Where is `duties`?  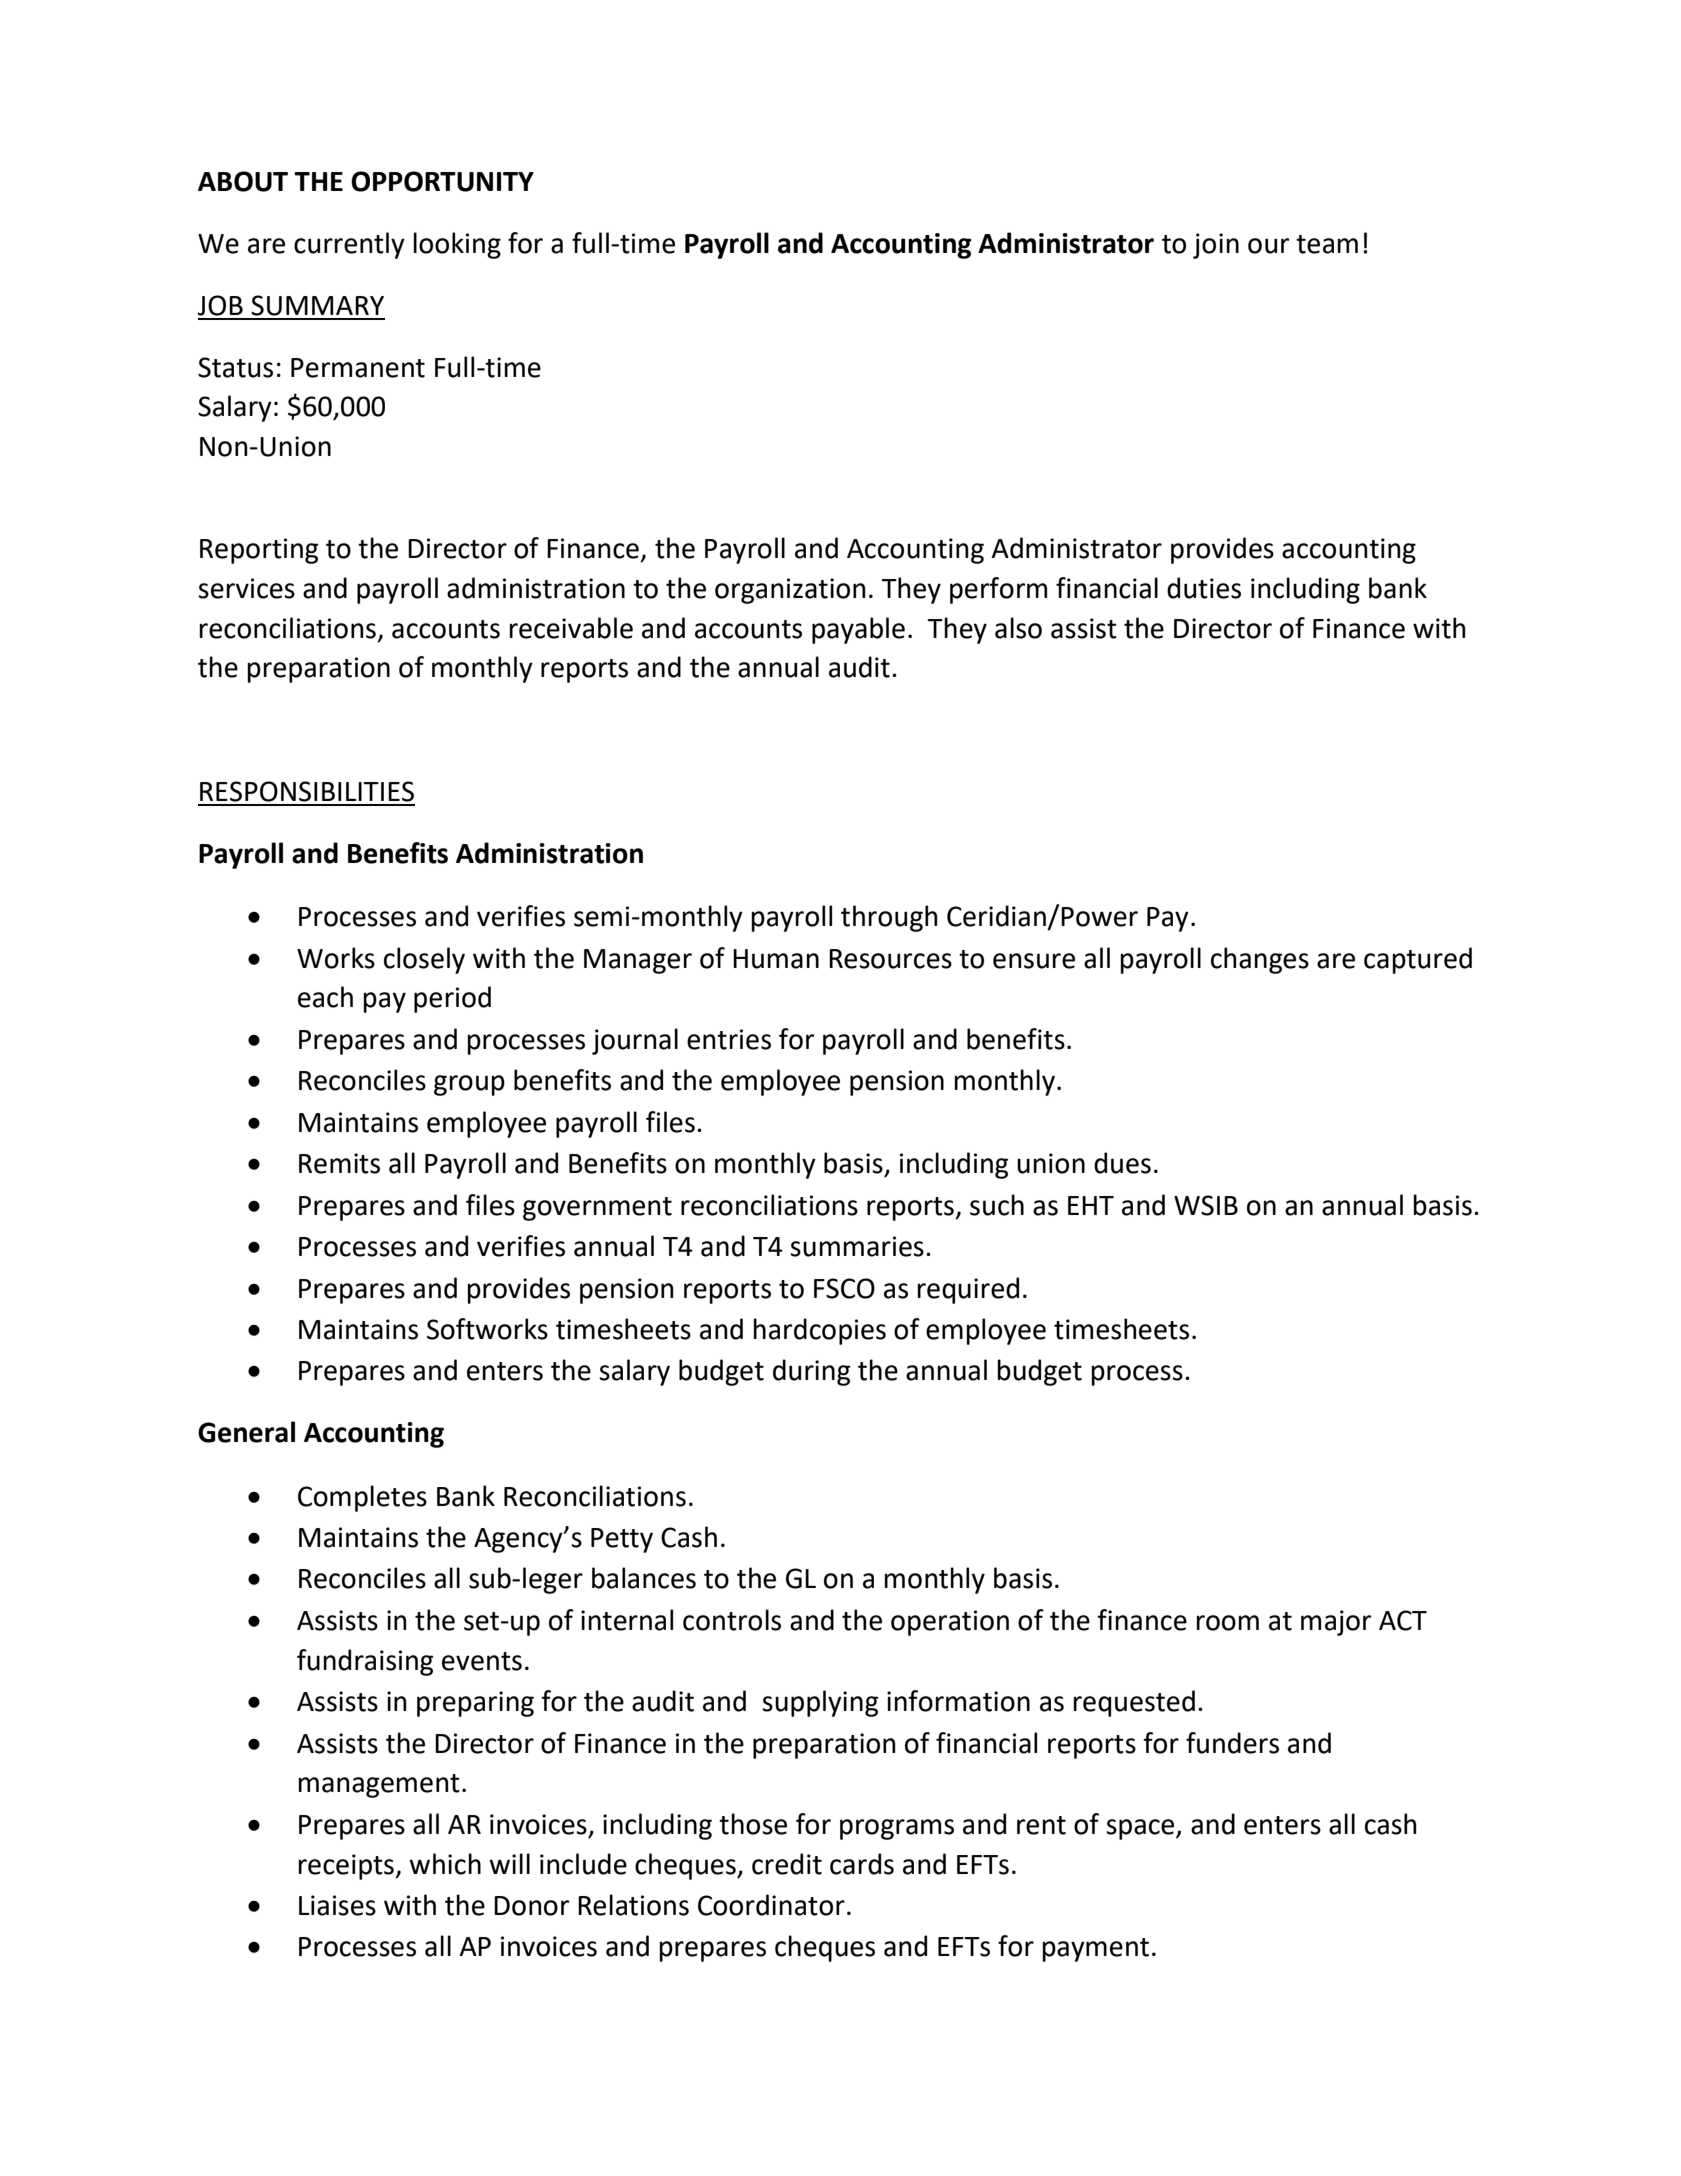
duties is located at coordinates (1204, 588).
